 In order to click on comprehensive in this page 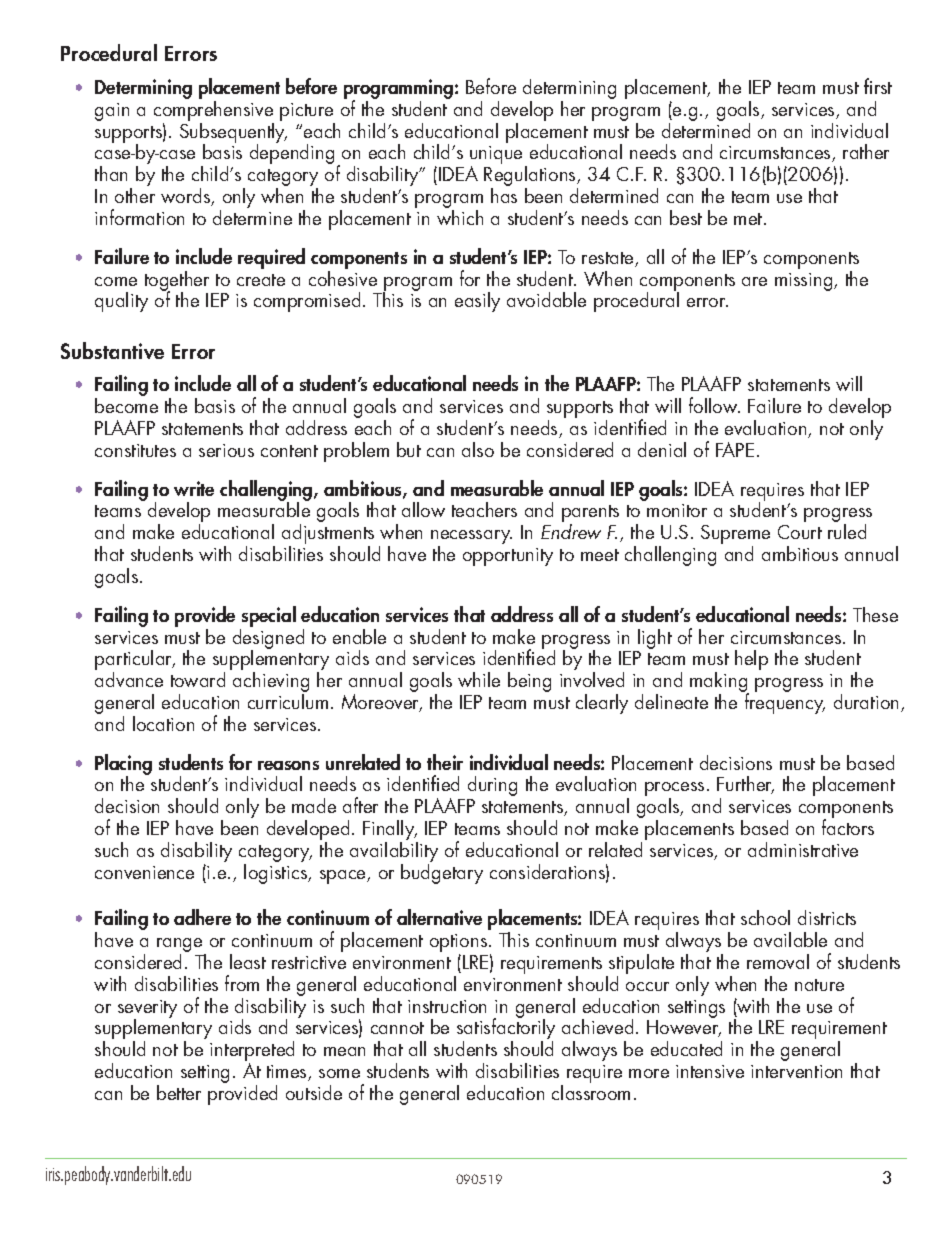, I will do `click(214, 111)`.
